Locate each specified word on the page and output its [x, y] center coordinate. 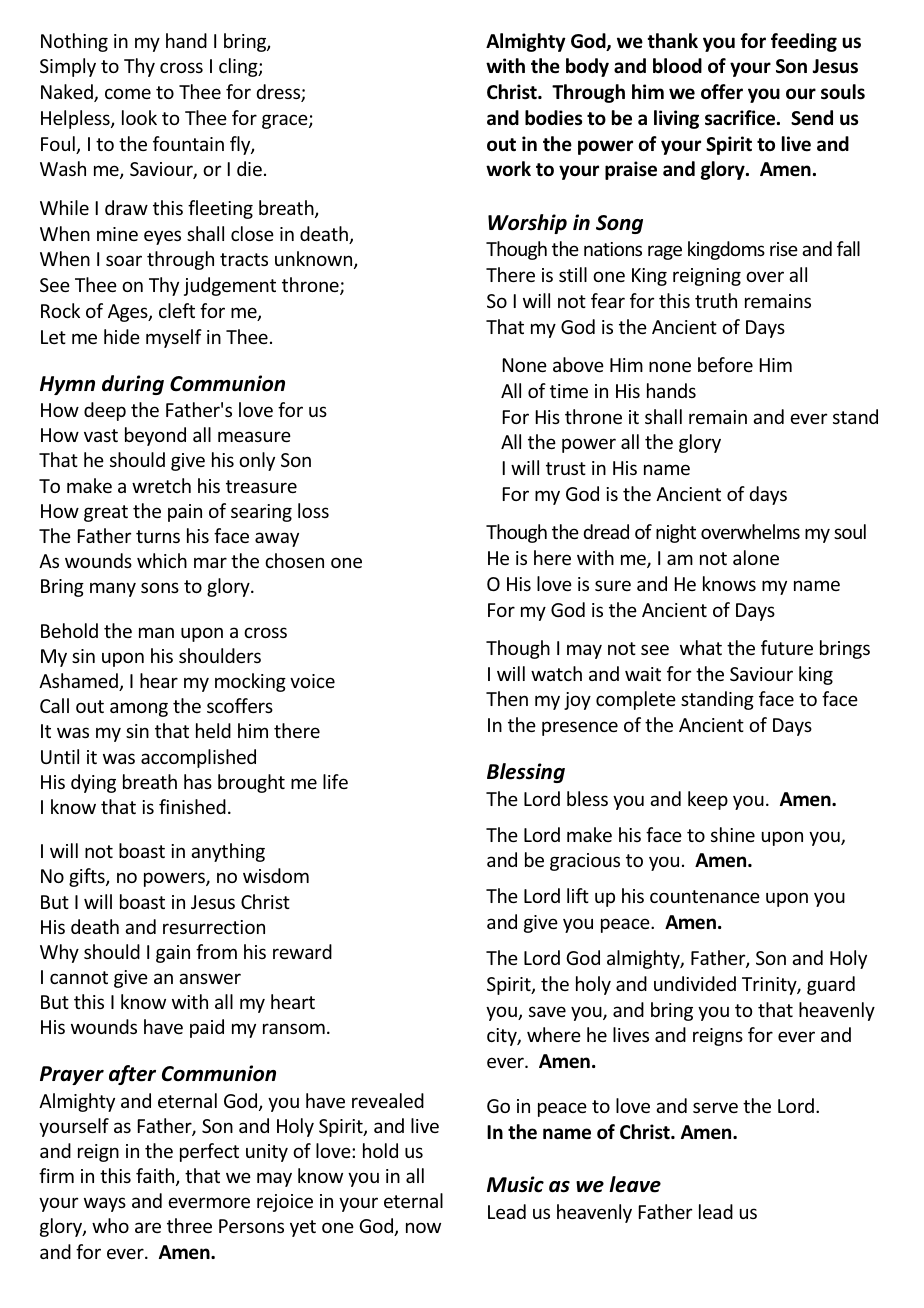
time [569, 391]
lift [578, 895]
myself [174, 338]
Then [507, 698]
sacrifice [741, 118]
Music [515, 1184]
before [725, 364]
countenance [705, 896]
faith [156, 1177]
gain [173, 954]
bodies [553, 118]
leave [635, 1184]
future [787, 647]
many [113, 589]
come [128, 93]
